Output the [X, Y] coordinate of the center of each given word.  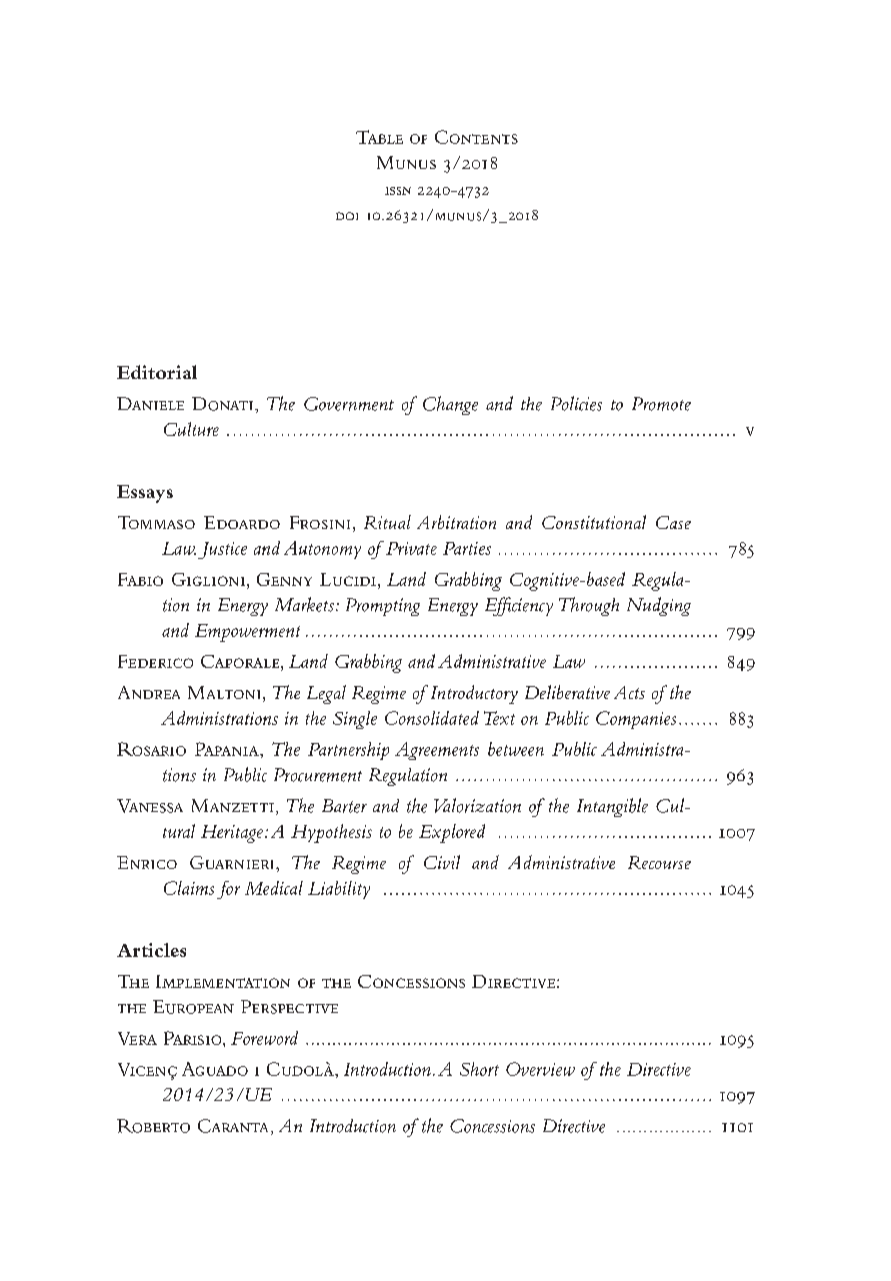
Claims [189, 888]
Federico [155, 661]
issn [398, 191]
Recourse [659, 862]
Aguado [215, 1069]
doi [347, 216]
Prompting [383, 607]
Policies [576, 403]
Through [589, 606]
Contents [476, 137]
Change [450, 405]
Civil [442, 862]
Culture [191, 429]
